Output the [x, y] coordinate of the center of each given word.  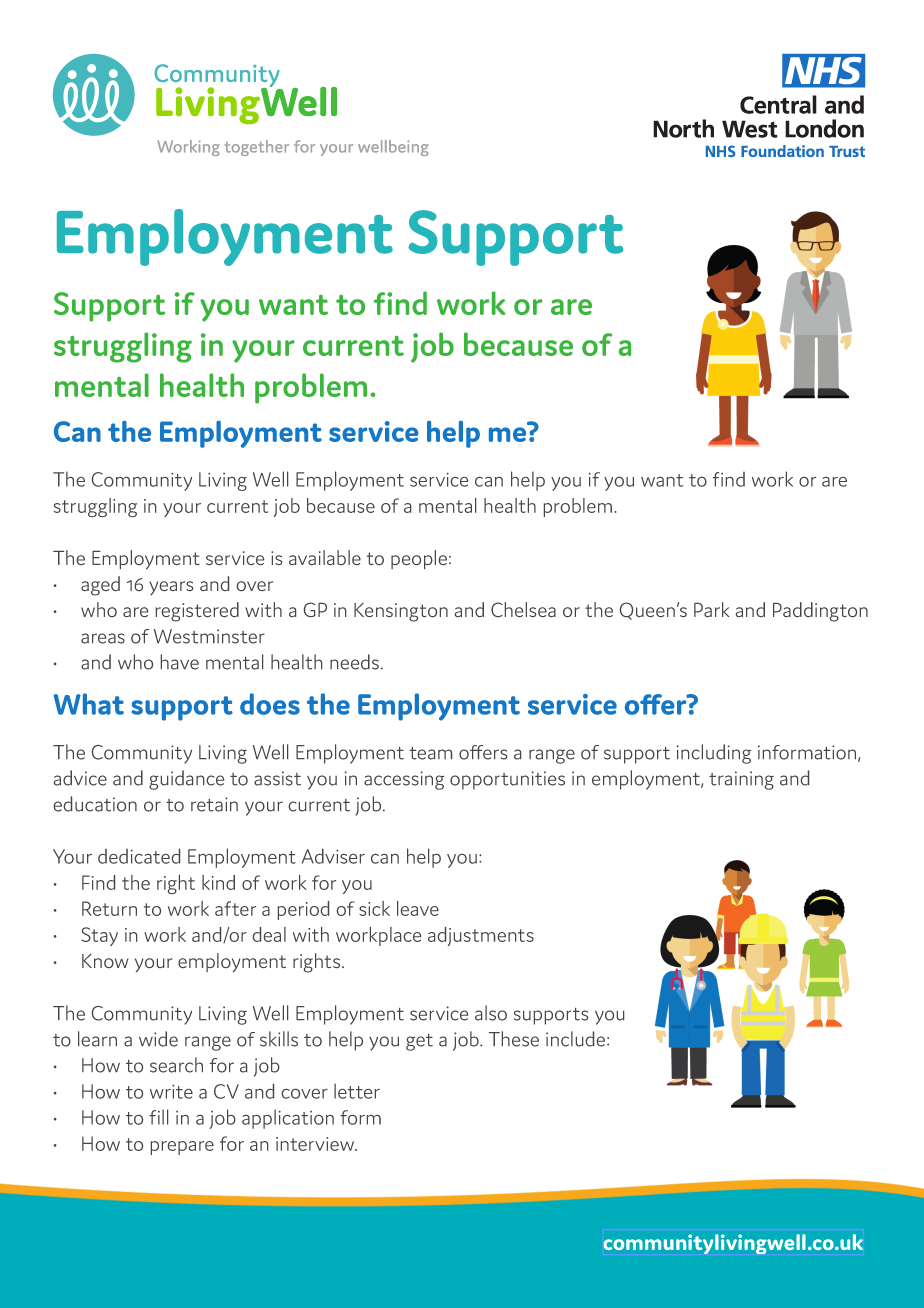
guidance [186, 780]
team [431, 753]
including [714, 754]
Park [712, 609]
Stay [99, 936]
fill [158, 1117]
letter [357, 1091]
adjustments [481, 936]
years [171, 588]
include [577, 1039]
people [419, 559]
